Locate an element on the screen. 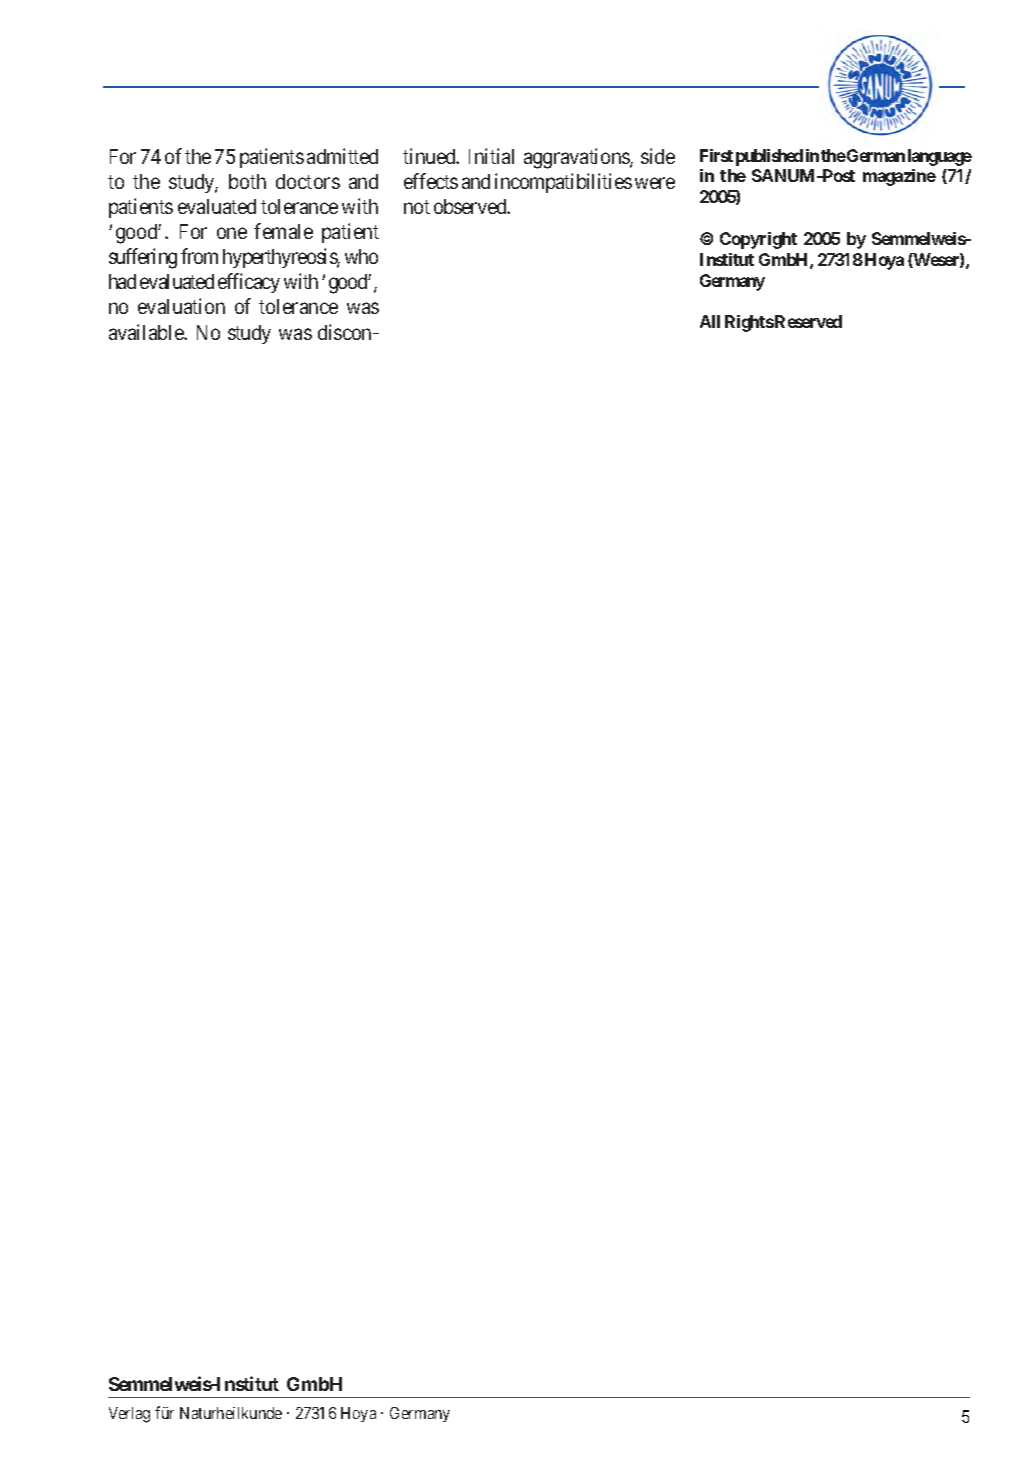 This screenshot has width=1034, height=1464. All is located at coordinates (710, 321).
